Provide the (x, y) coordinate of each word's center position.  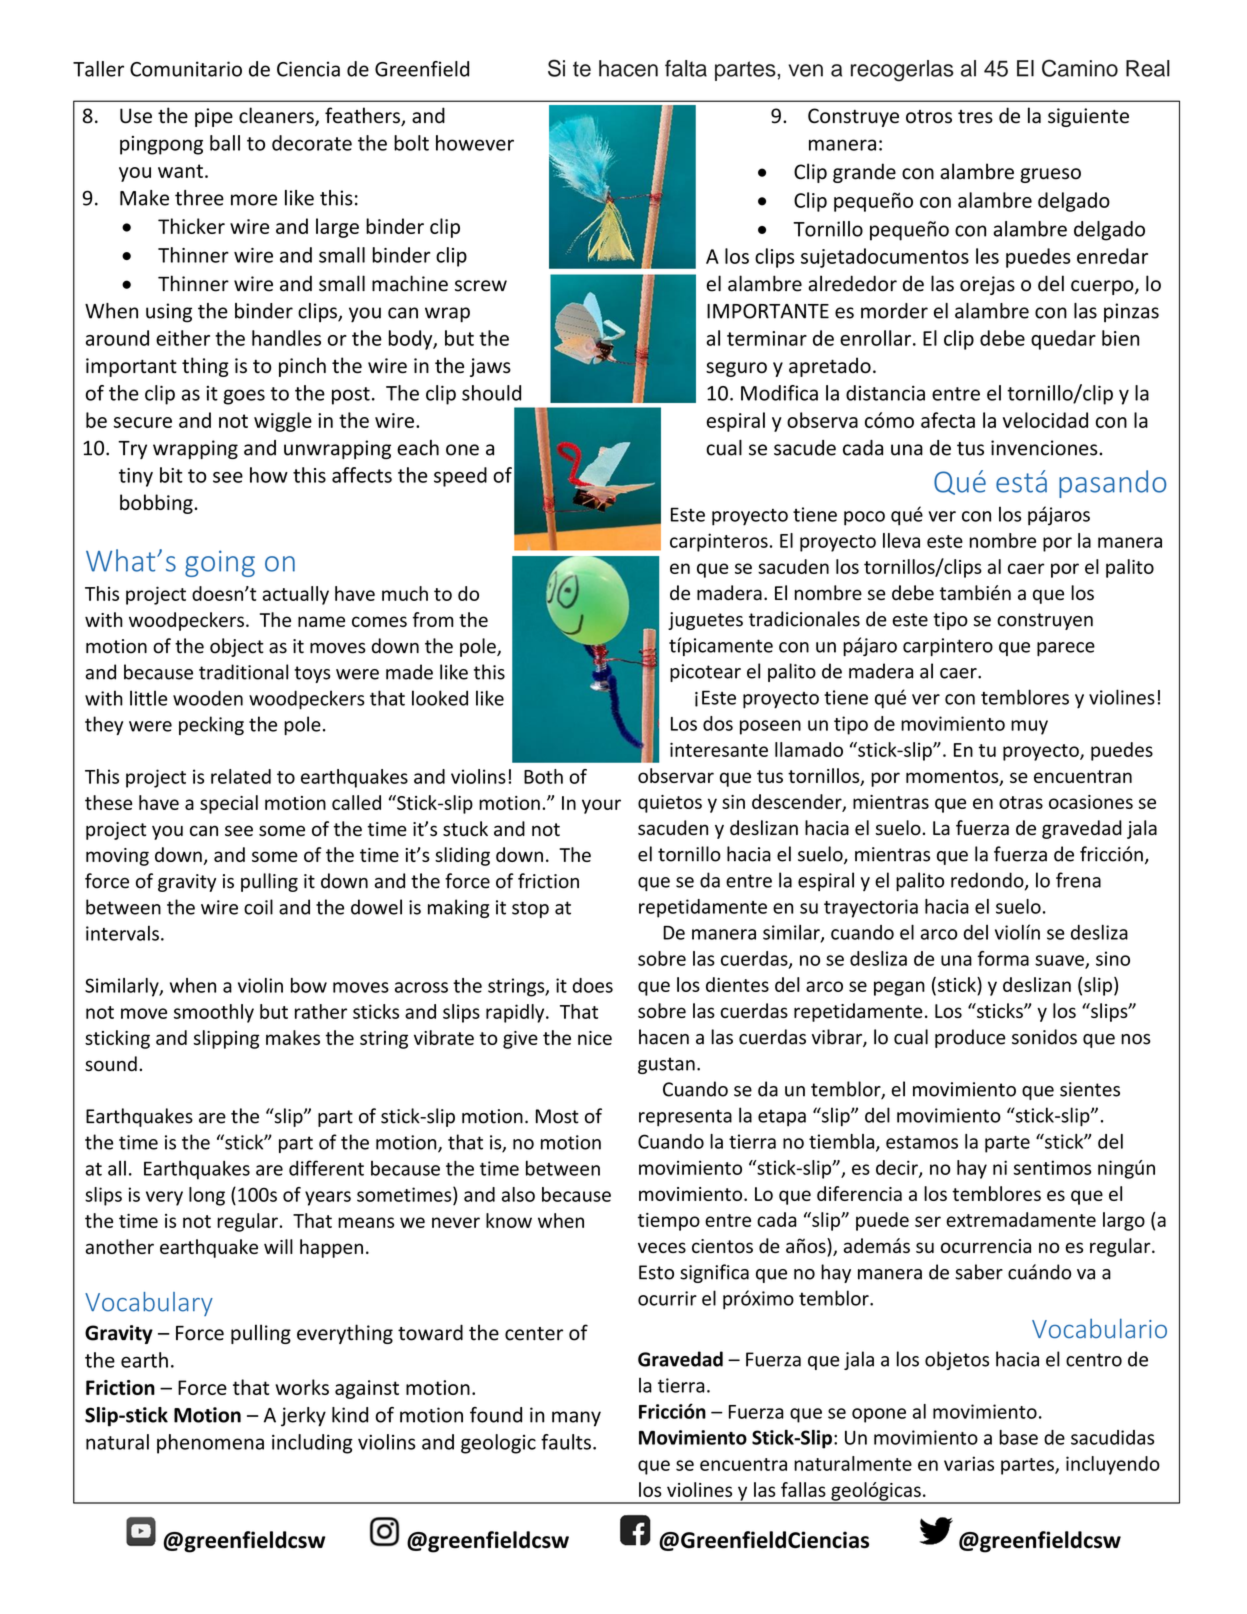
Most (557, 1116)
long (207, 1196)
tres (975, 117)
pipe (214, 117)
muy (1029, 727)
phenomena (210, 1444)
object (237, 647)
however (475, 143)
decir (898, 1168)
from (433, 619)
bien (1120, 338)
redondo (988, 881)
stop (530, 909)
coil (258, 907)
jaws (490, 367)
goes (244, 397)
